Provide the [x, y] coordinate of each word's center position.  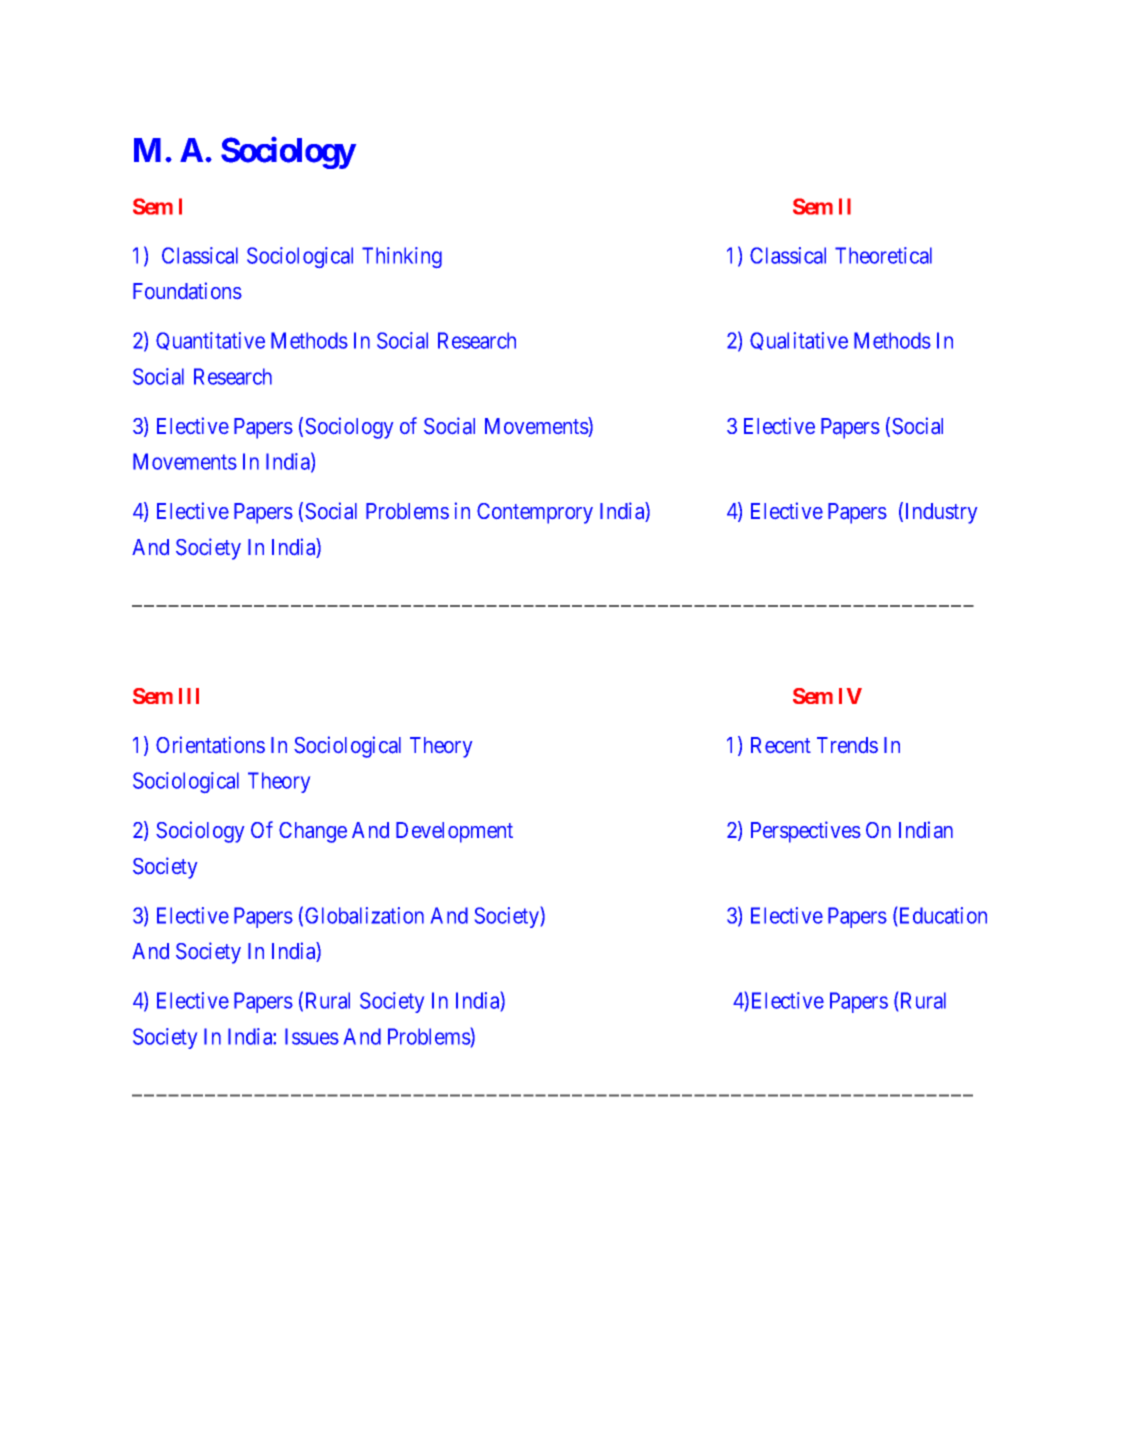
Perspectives [806, 832]
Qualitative [799, 341]
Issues [312, 1036]
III [189, 696]
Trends [847, 745]
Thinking [402, 257]
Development [454, 832]
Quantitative [210, 341]
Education [943, 915]
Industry [941, 513]
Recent [781, 745]
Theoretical [883, 255]
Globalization [364, 915]
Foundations [187, 291]
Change [313, 832]
